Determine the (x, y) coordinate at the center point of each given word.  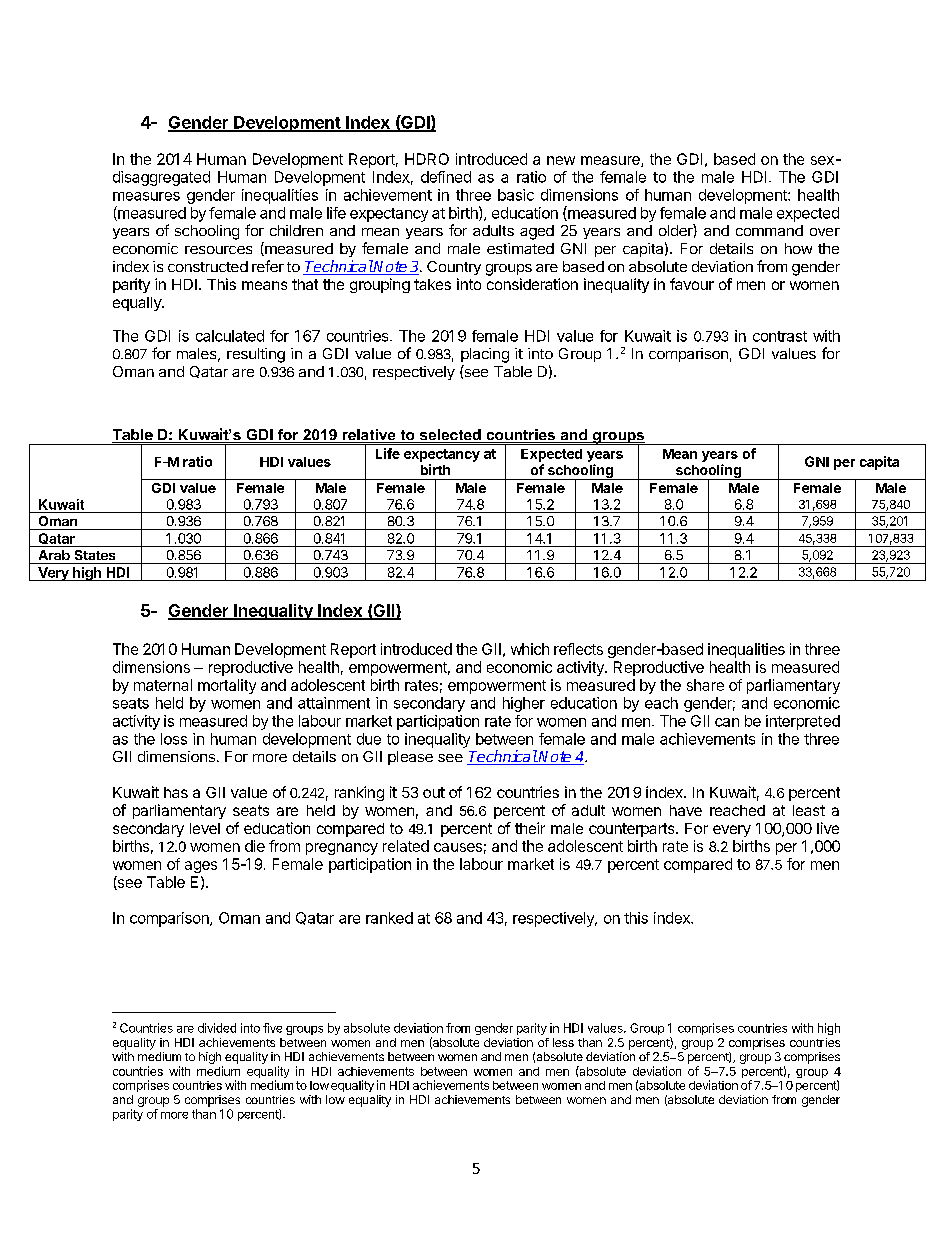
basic (516, 195)
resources (218, 250)
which (530, 649)
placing (485, 355)
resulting (256, 355)
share (705, 685)
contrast (780, 336)
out (434, 792)
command (769, 230)
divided (217, 1028)
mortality (227, 686)
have (686, 810)
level (205, 828)
